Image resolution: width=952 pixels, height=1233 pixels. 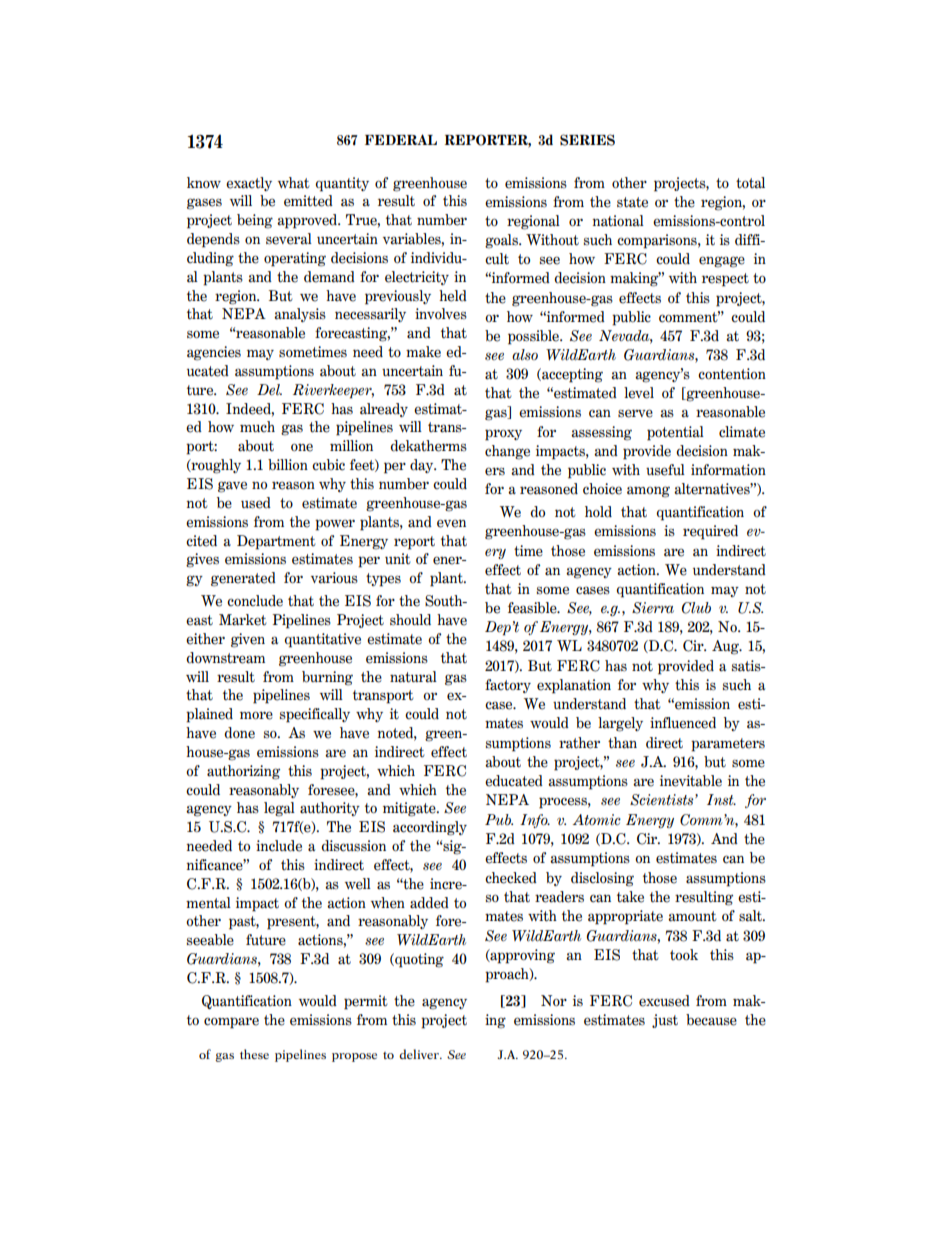 I want to click on these, so click(x=254, y=1054).
